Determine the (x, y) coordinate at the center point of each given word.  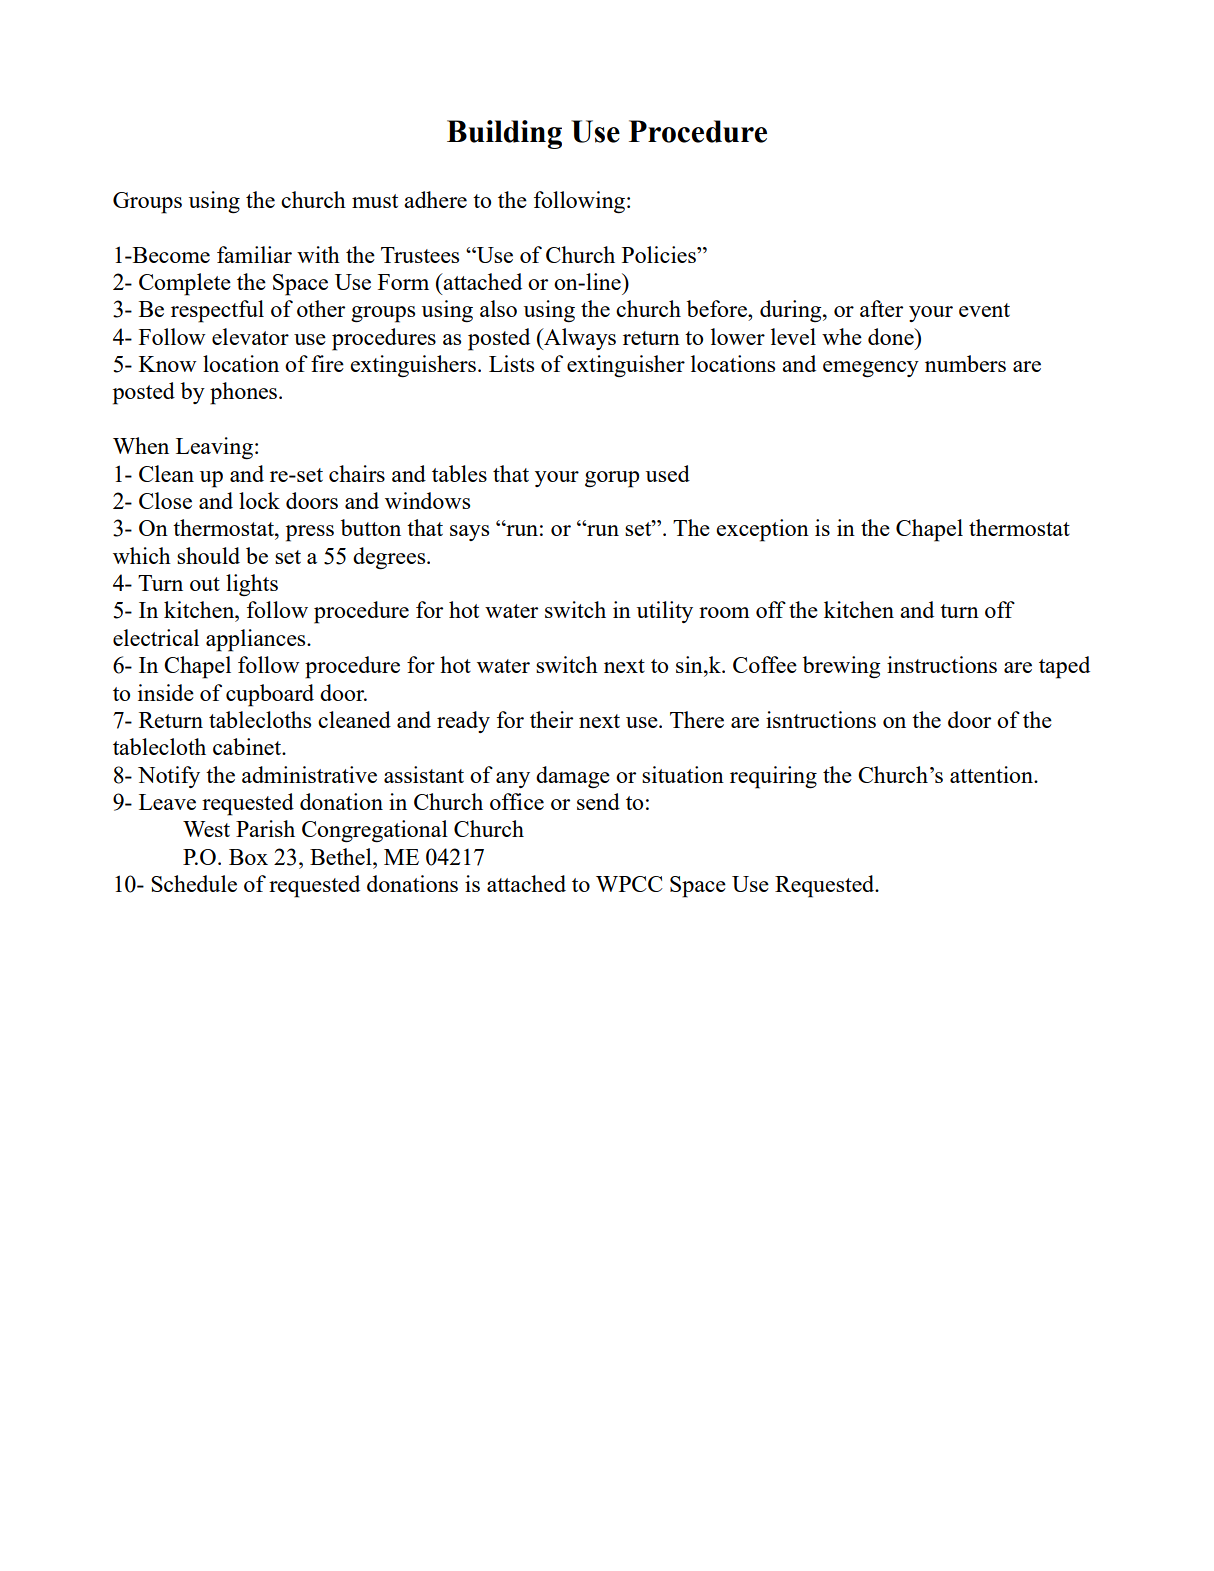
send (598, 801)
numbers (965, 363)
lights (252, 585)
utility (665, 612)
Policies (660, 254)
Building (504, 134)
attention (992, 774)
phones (243, 393)
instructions (942, 664)
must (375, 201)
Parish (265, 828)
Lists (511, 363)
